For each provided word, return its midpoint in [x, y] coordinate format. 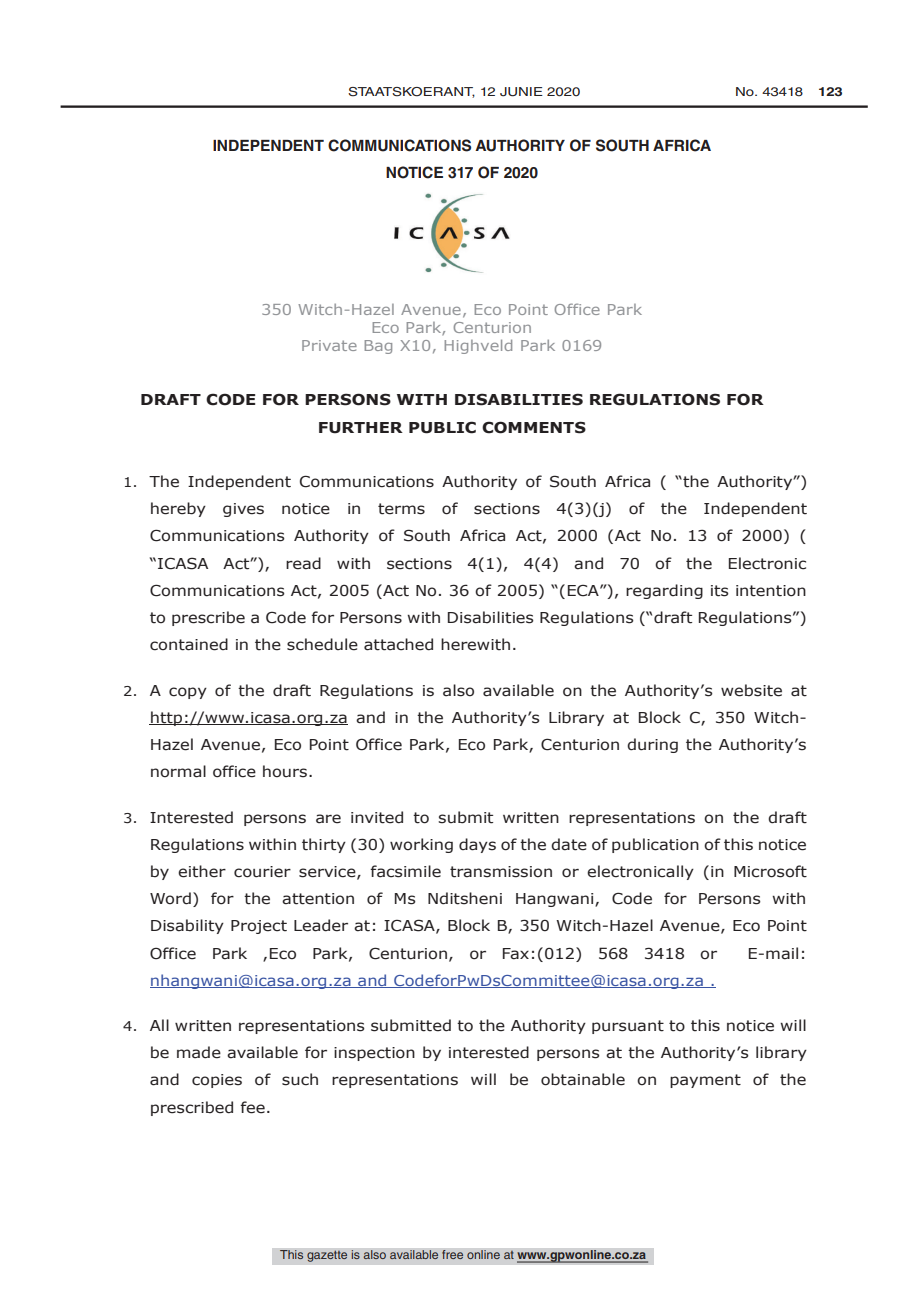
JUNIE [521, 92]
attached [398, 644]
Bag [378, 347]
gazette [327, 1256]
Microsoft [770, 871]
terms [401, 509]
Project [259, 927]
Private [329, 345]
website [751, 690]
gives [243, 510]
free [453, 1255]
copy [188, 693]
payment [705, 1081]
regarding [664, 591]
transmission [501, 872]
